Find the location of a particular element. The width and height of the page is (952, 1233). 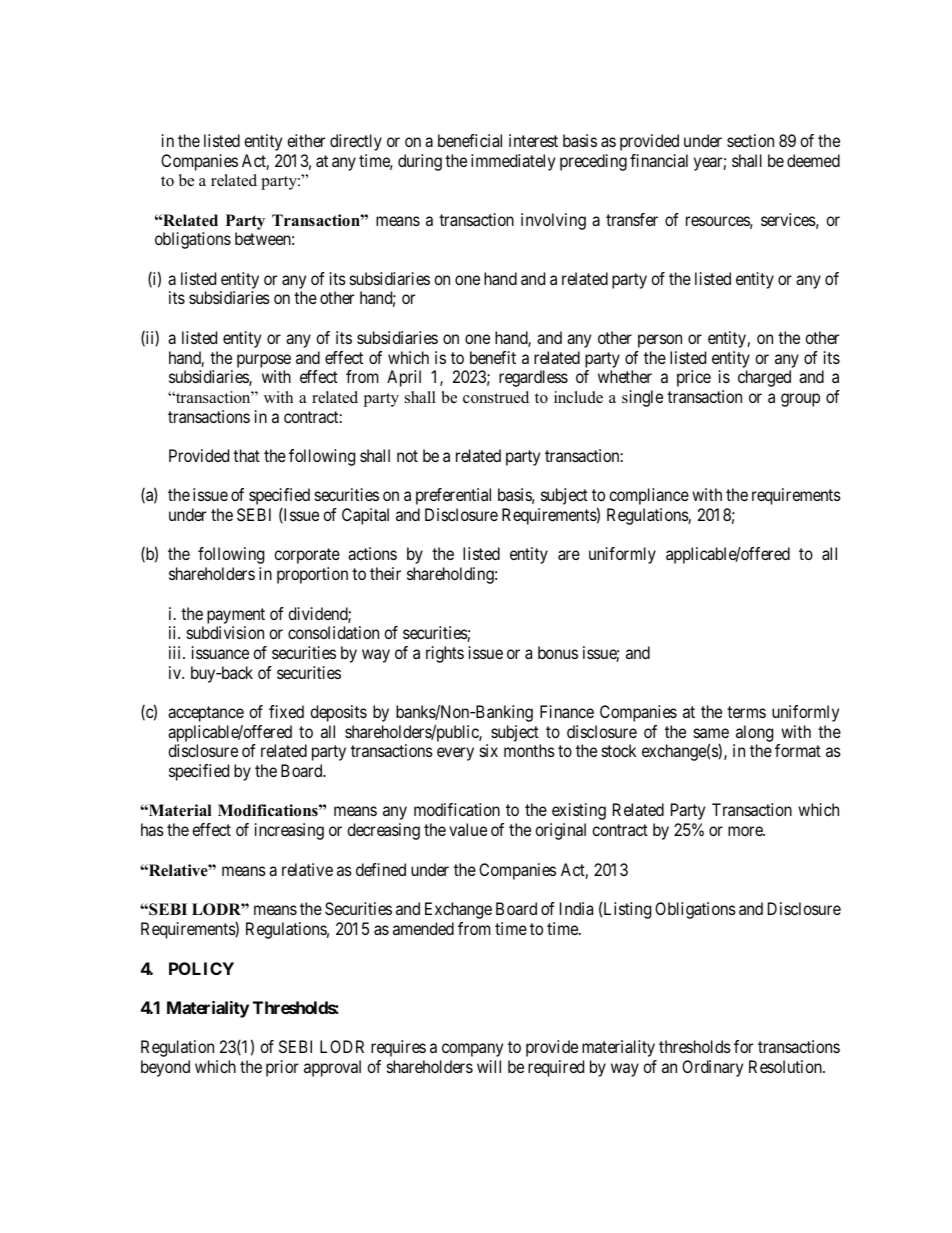

company is located at coordinates (472, 1050).
